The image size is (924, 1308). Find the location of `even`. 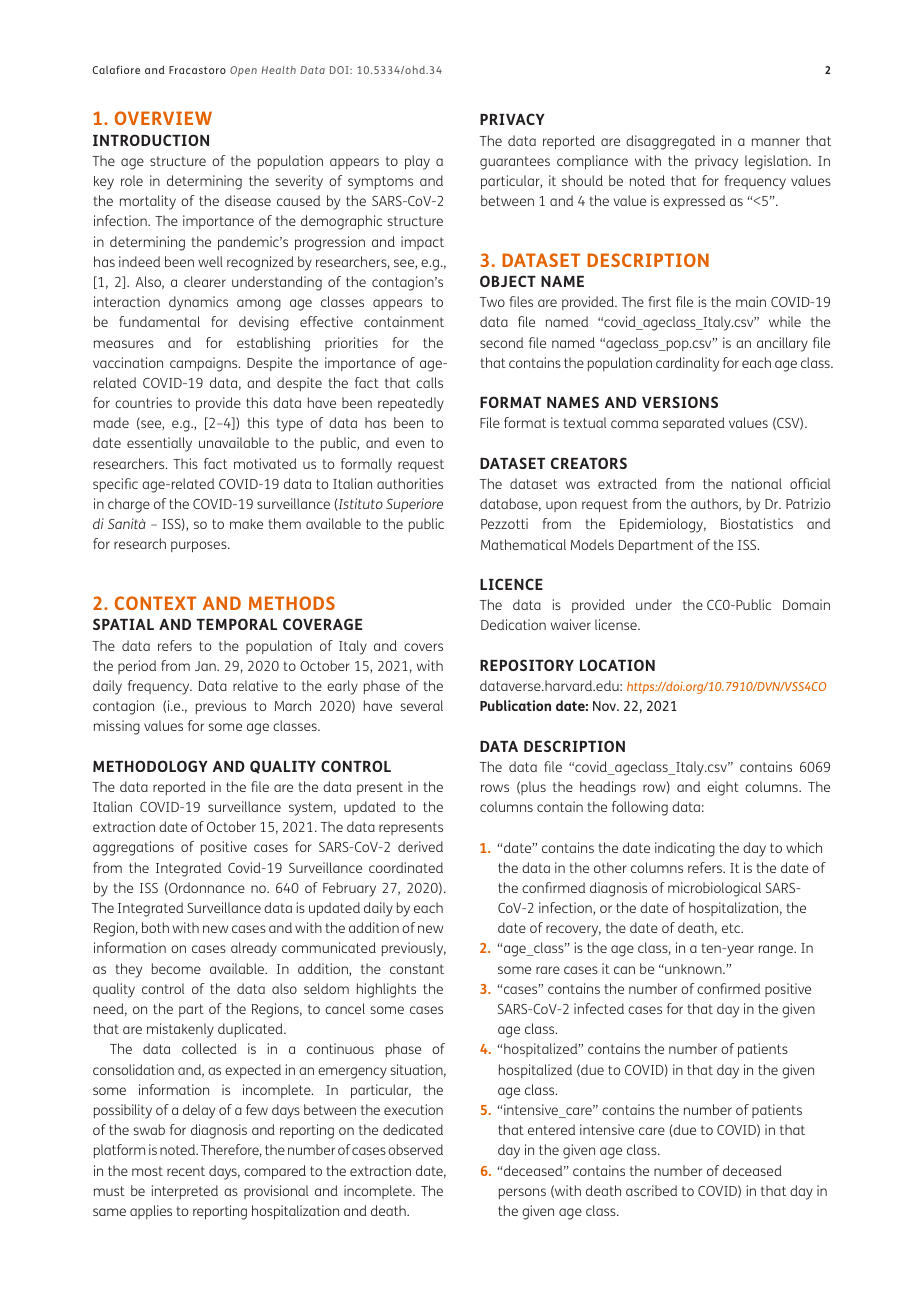

even is located at coordinates (410, 444).
